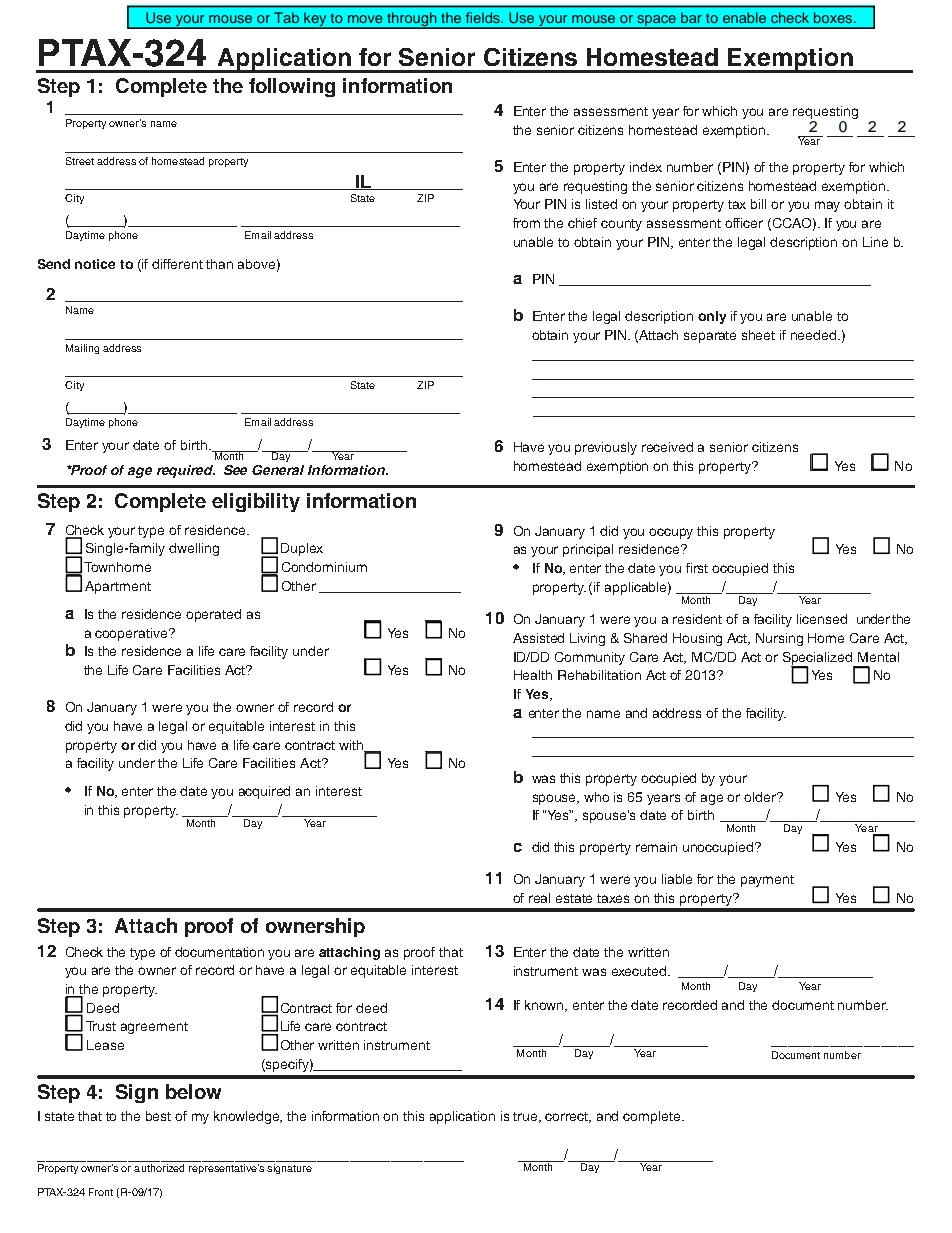 The height and width of the image is (1233, 952). I want to click on sheet, so click(758, 335).
